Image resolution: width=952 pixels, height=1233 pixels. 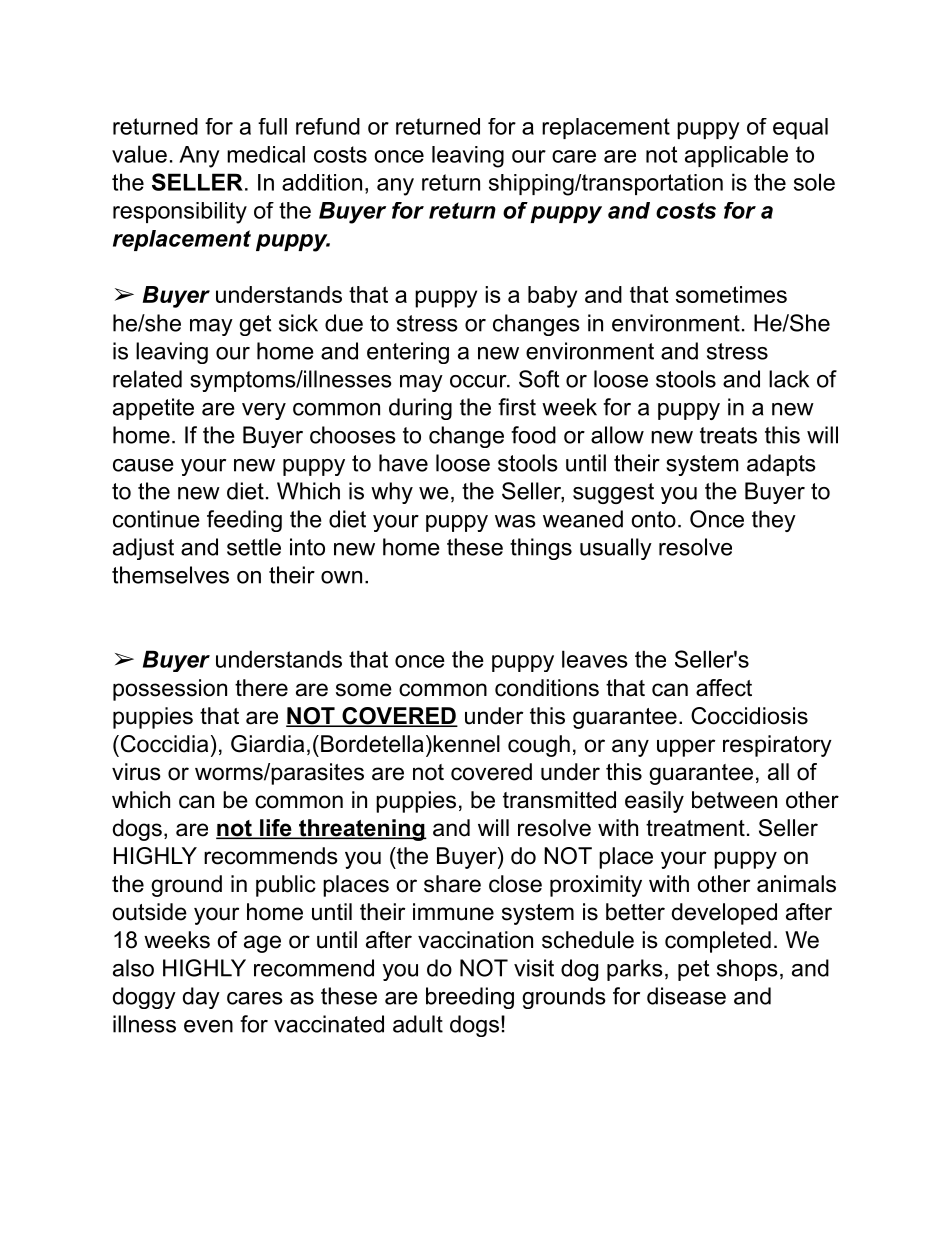 What do you see at coordinates (774, 521) in the screenshot?
I see `they` at bounding box center [774, 521].
